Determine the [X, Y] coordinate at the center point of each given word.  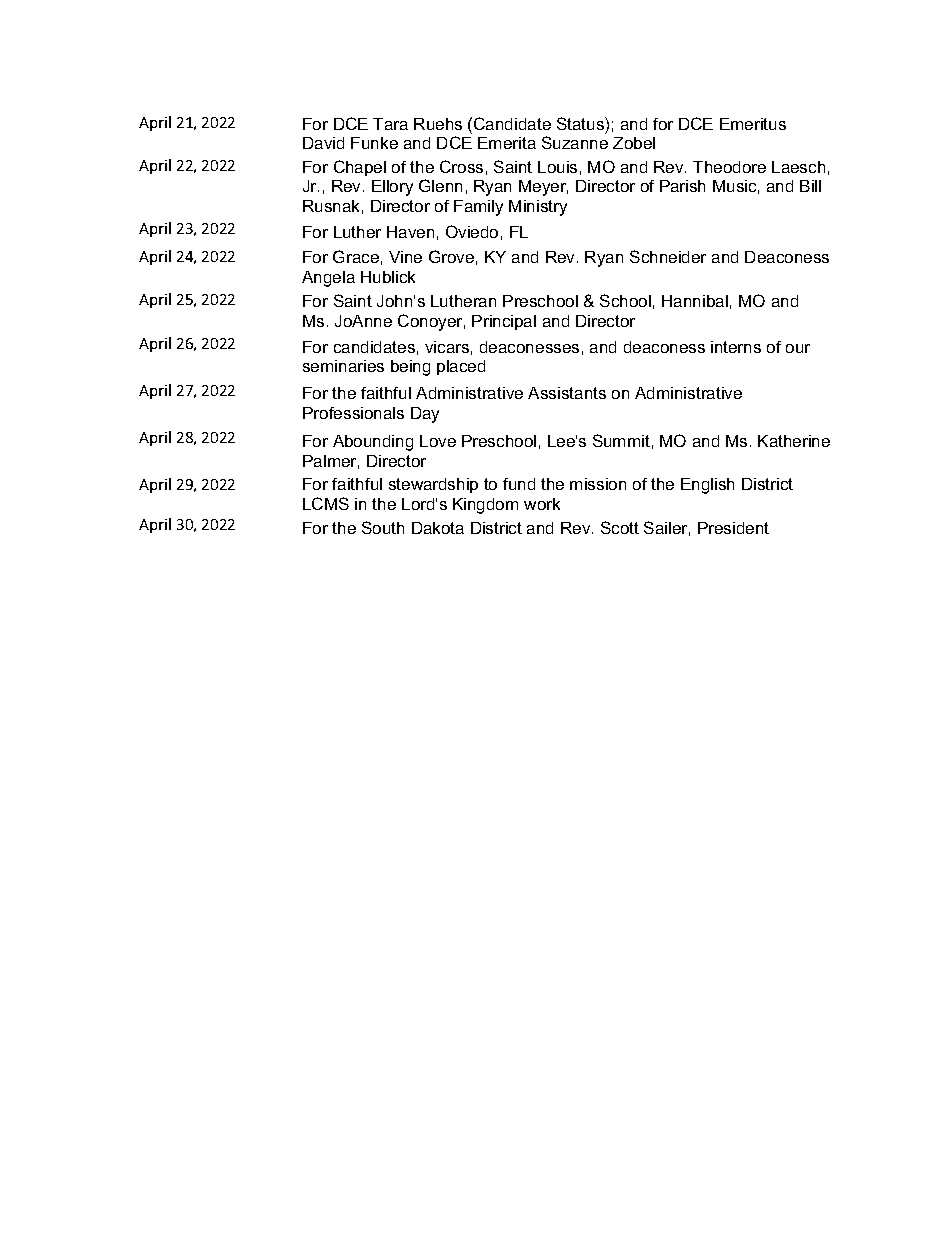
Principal [504, 322]
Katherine [794, 441]
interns [736, 347]
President [733, 528]
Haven [410, 232]
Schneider [668, 256]
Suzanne [575, 142]
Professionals [353, 413]
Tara [390, 124]
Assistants [567, 393]
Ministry [538, 208]
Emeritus [753, 124]
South [383, 527]
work [542, 504]
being [410, 368]
